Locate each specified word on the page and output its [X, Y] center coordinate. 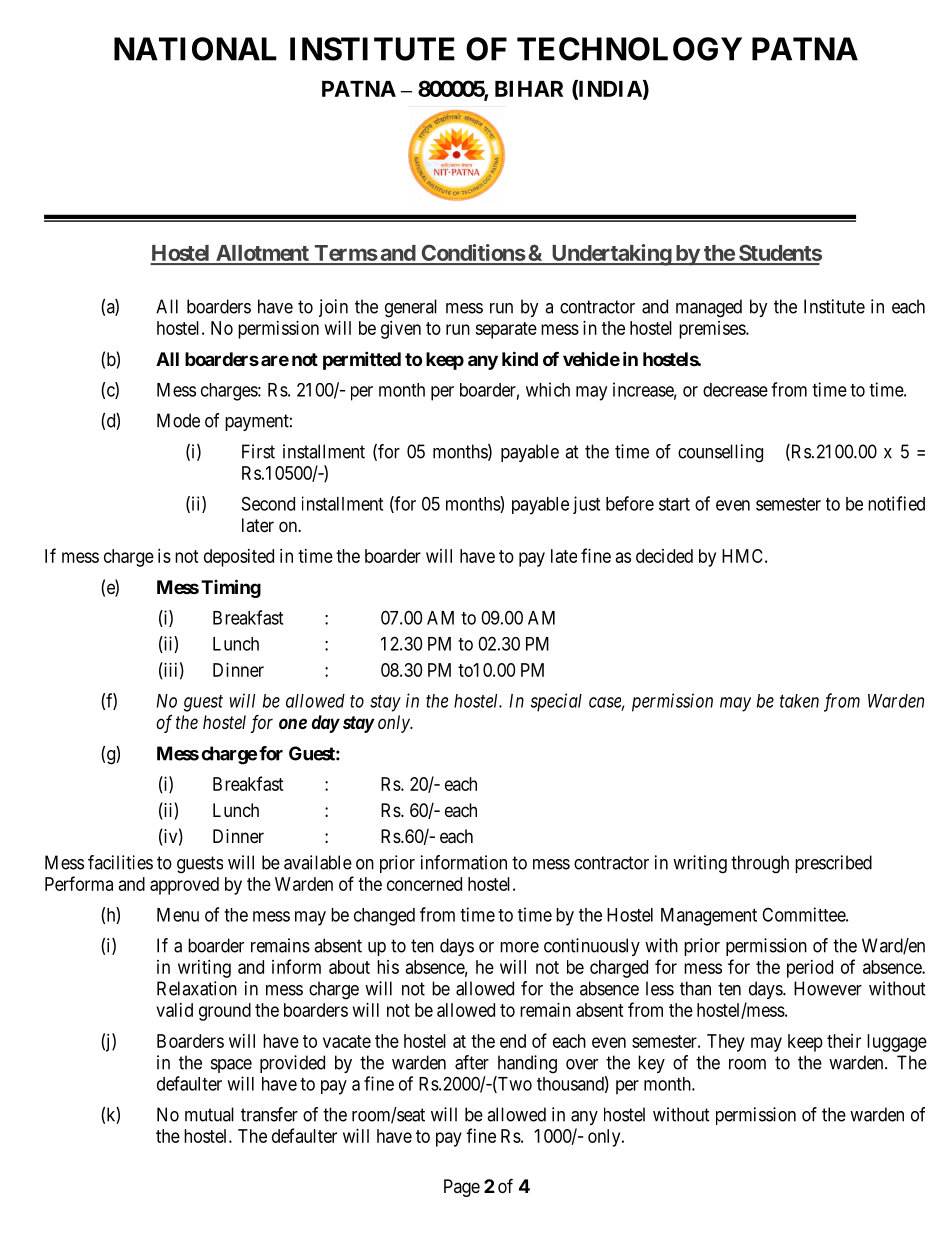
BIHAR [529, 89]
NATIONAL [195, 49]
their [844, 1041]
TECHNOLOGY [629, 49]
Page [462, 1188]
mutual [209, 1114]
